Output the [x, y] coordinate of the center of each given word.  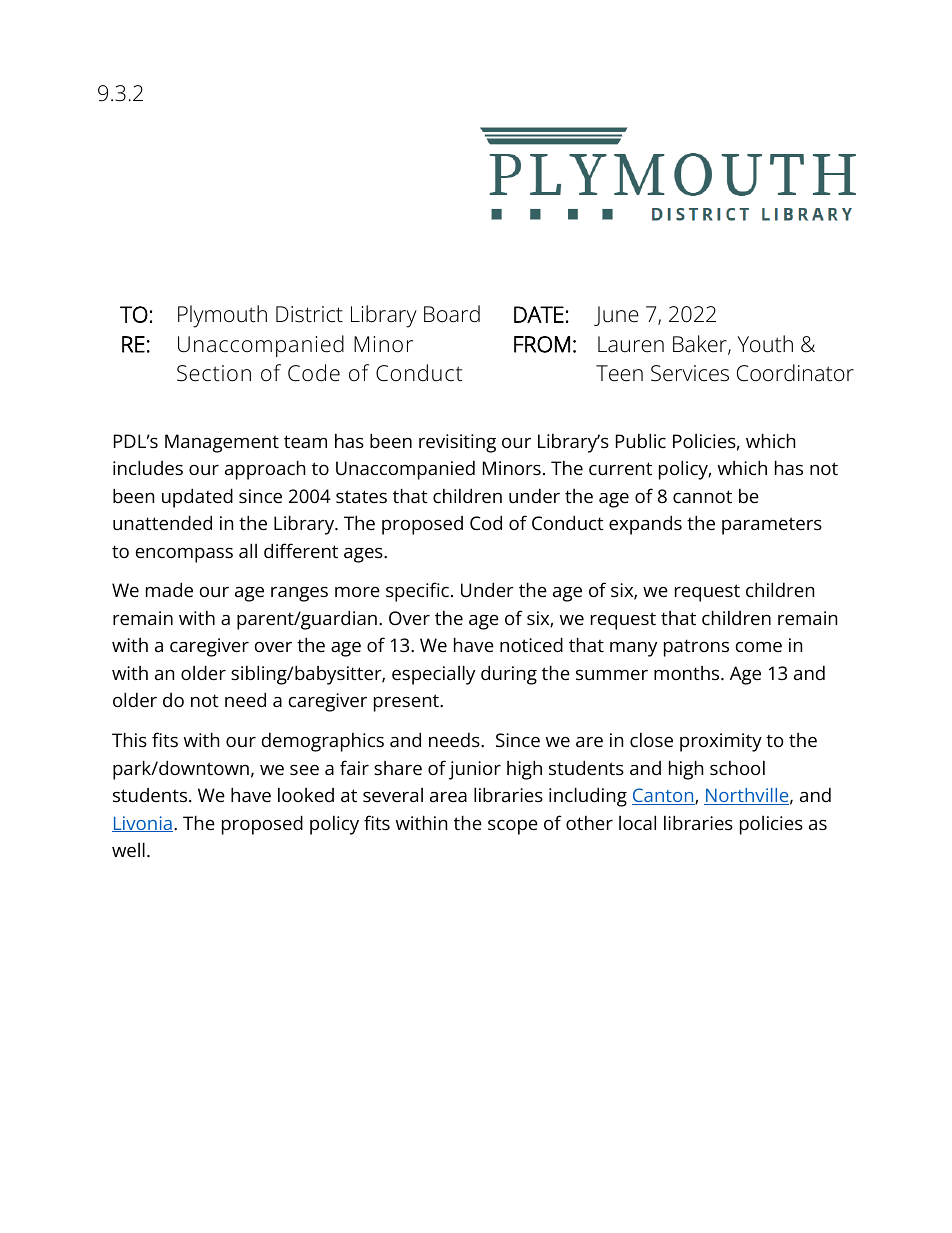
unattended [162, 522]
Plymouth [222, 316]
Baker [701, 345]
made [169, 589]
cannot [702, 496]
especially [433, 675]
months [688, 673]
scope [513, 827]
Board [452, 314]
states [361, 496]
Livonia [142, 824]
